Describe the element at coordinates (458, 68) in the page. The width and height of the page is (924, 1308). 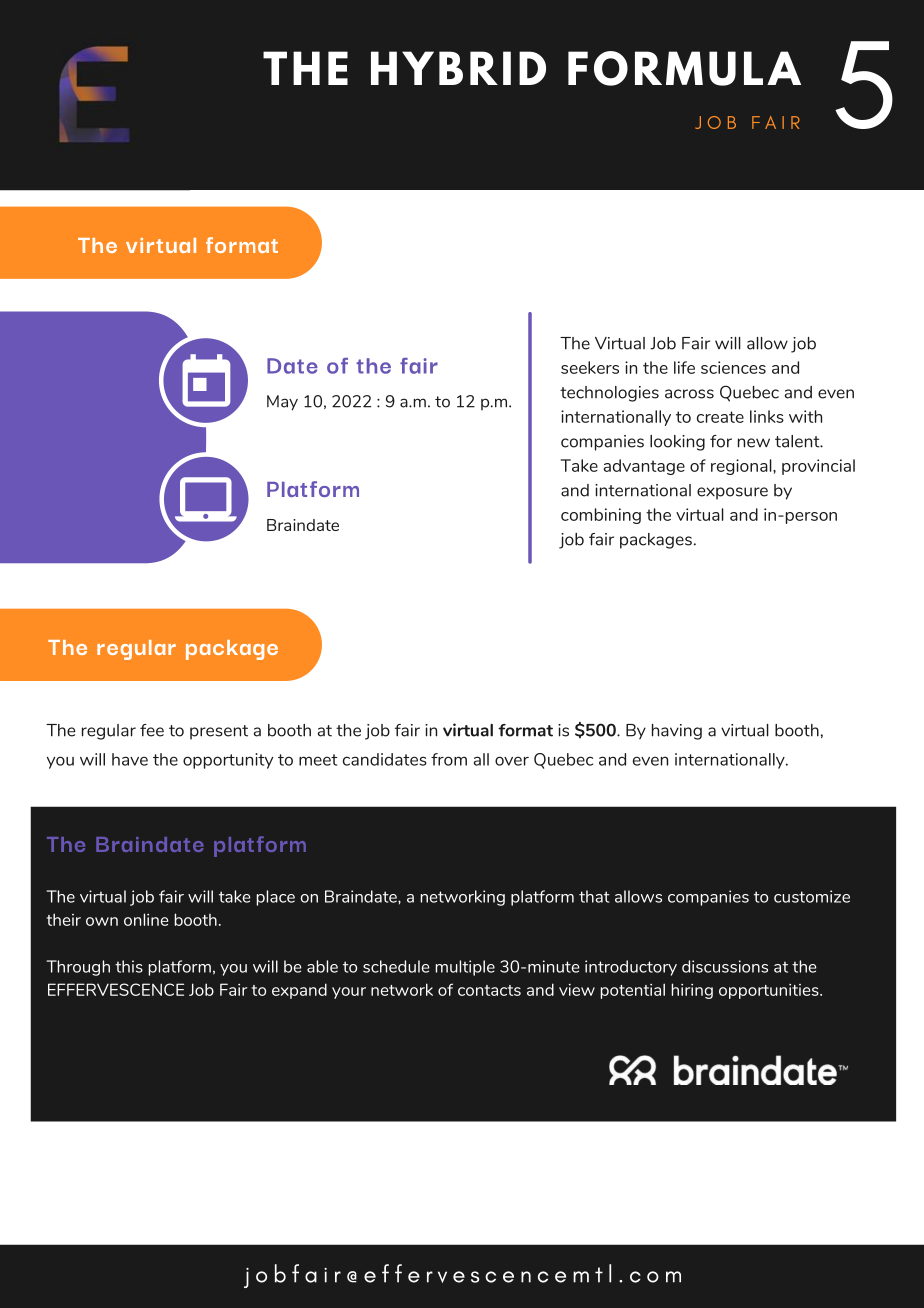
I see `HYBRID` at that location.
